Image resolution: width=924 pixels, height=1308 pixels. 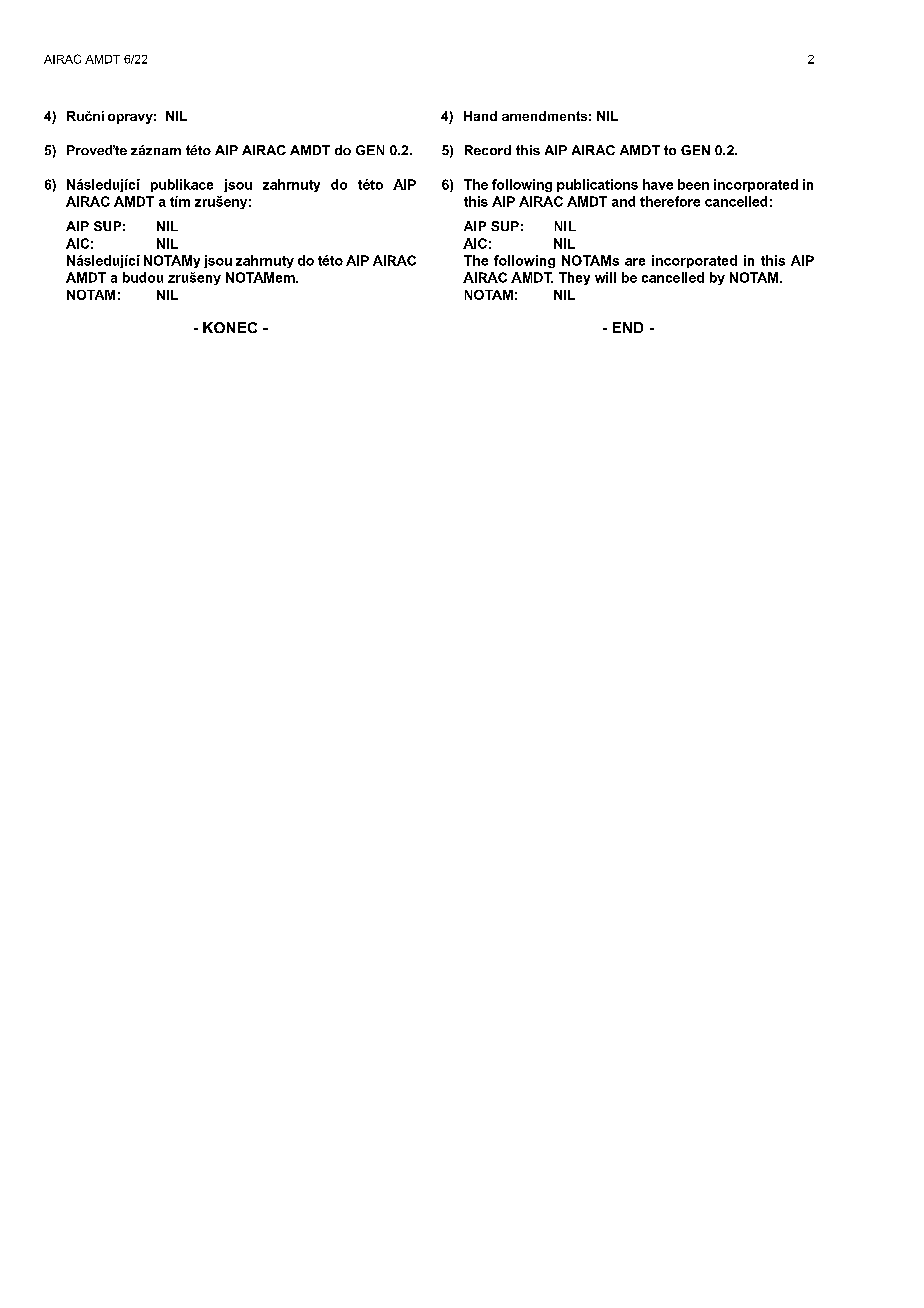 What do you see at coordinates (693, 184) in the page?
I see `been` at bounding box center [693, 184].
